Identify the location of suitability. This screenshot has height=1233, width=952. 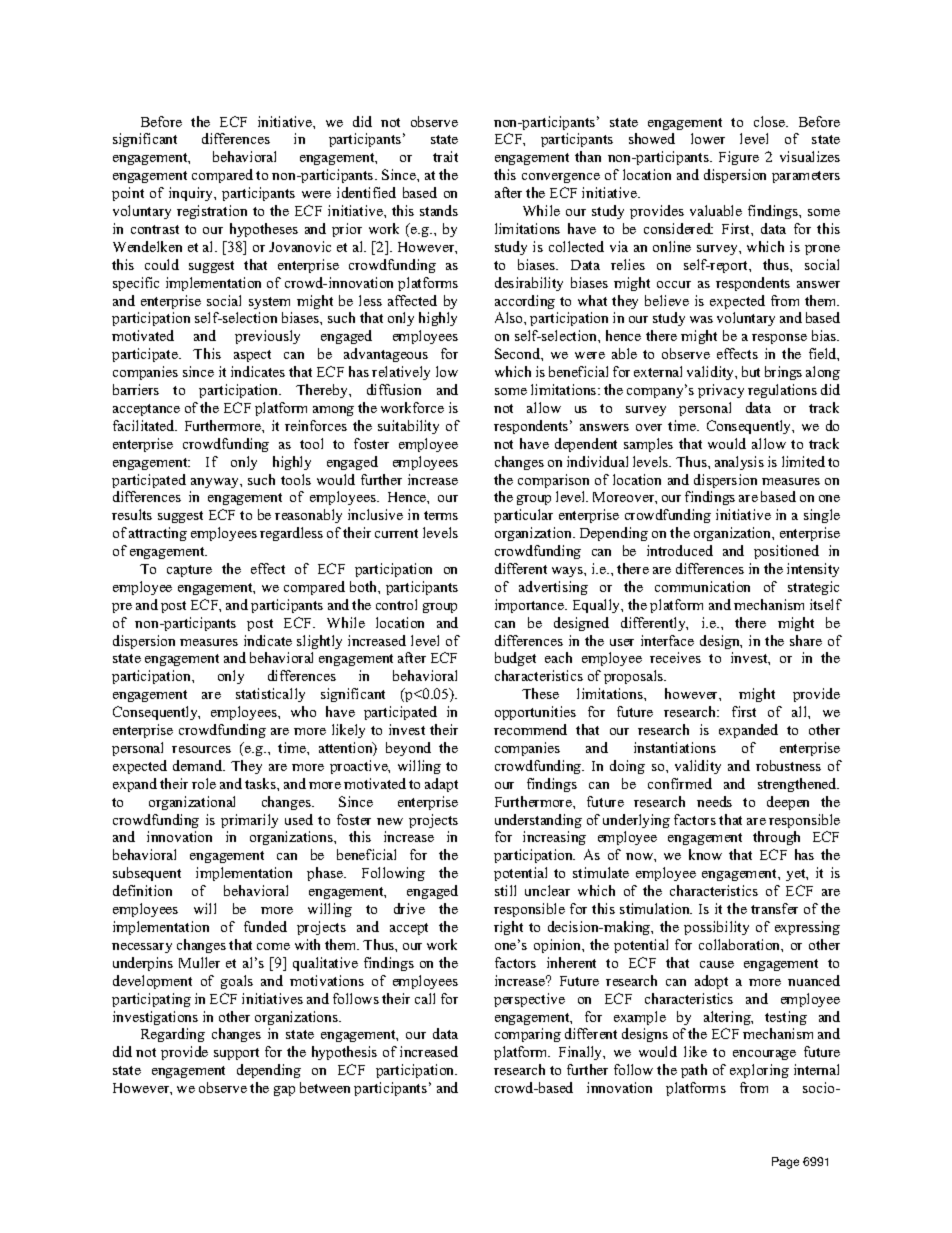
(408, 427).
